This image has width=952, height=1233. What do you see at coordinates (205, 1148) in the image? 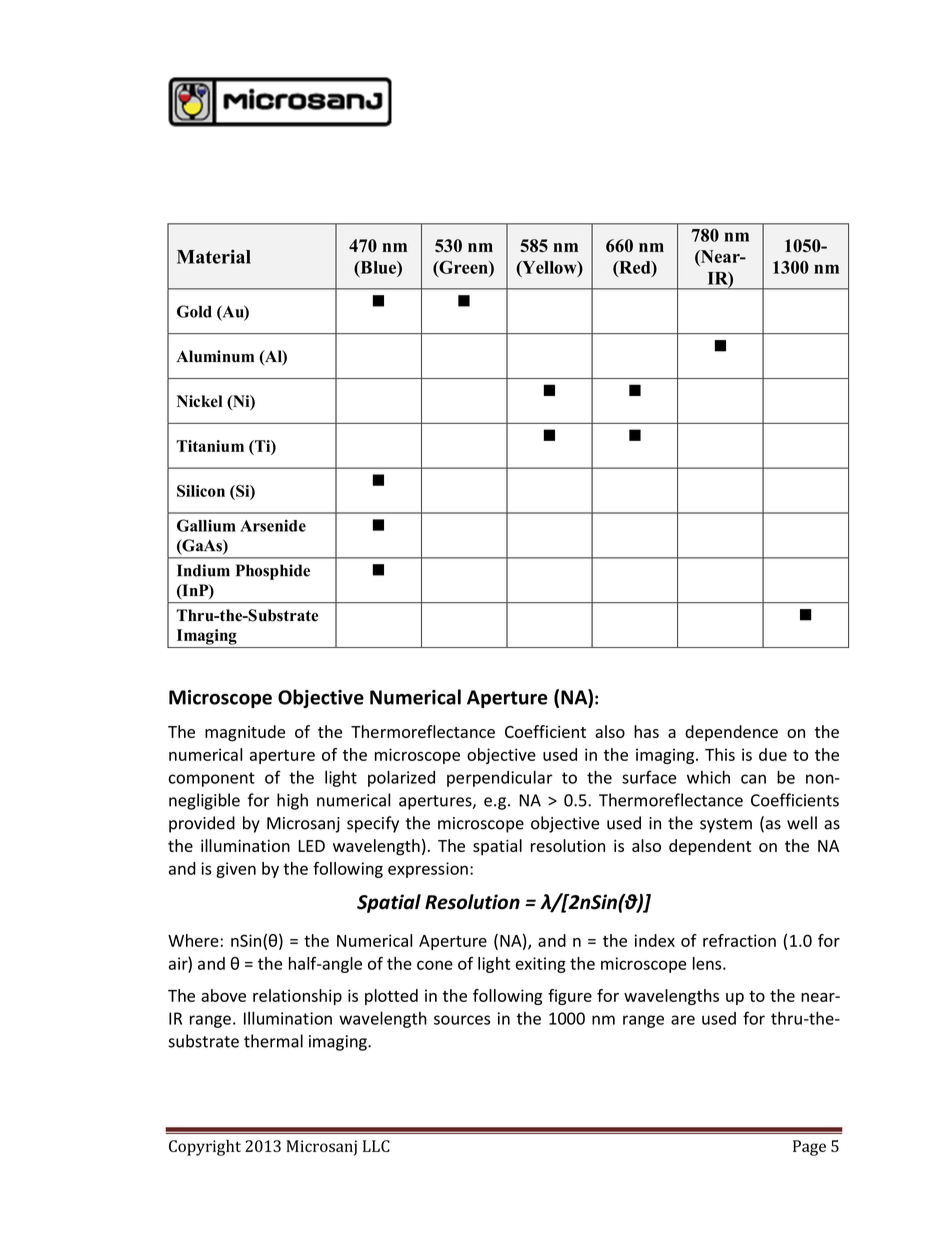
I see `Copyright` at bounding box center [205, 1148].
